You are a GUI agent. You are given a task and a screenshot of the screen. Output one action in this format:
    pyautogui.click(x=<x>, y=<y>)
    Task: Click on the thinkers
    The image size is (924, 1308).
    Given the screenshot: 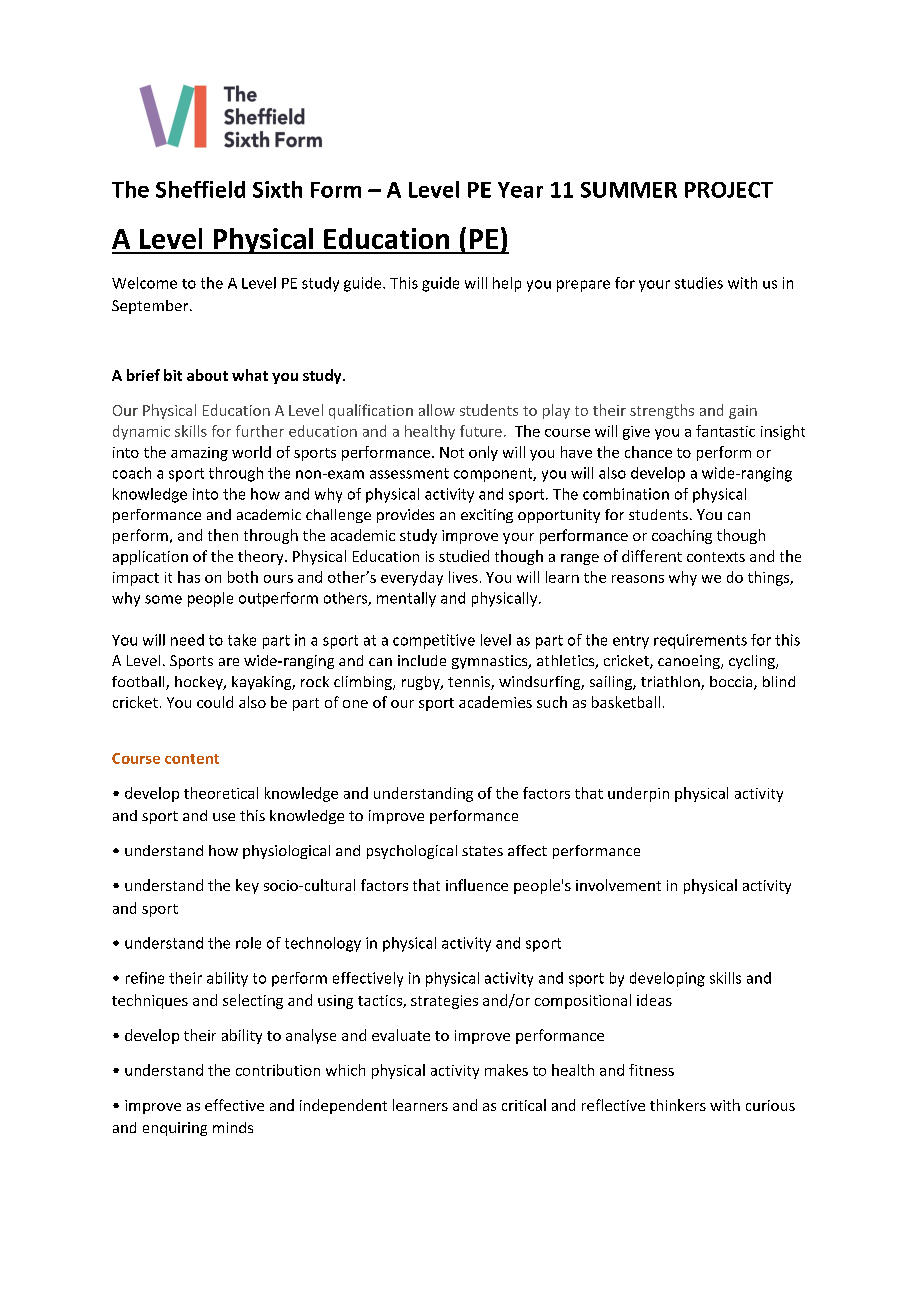 What is the action you would take?
    pyautogui.click(x=678, y=1105)
